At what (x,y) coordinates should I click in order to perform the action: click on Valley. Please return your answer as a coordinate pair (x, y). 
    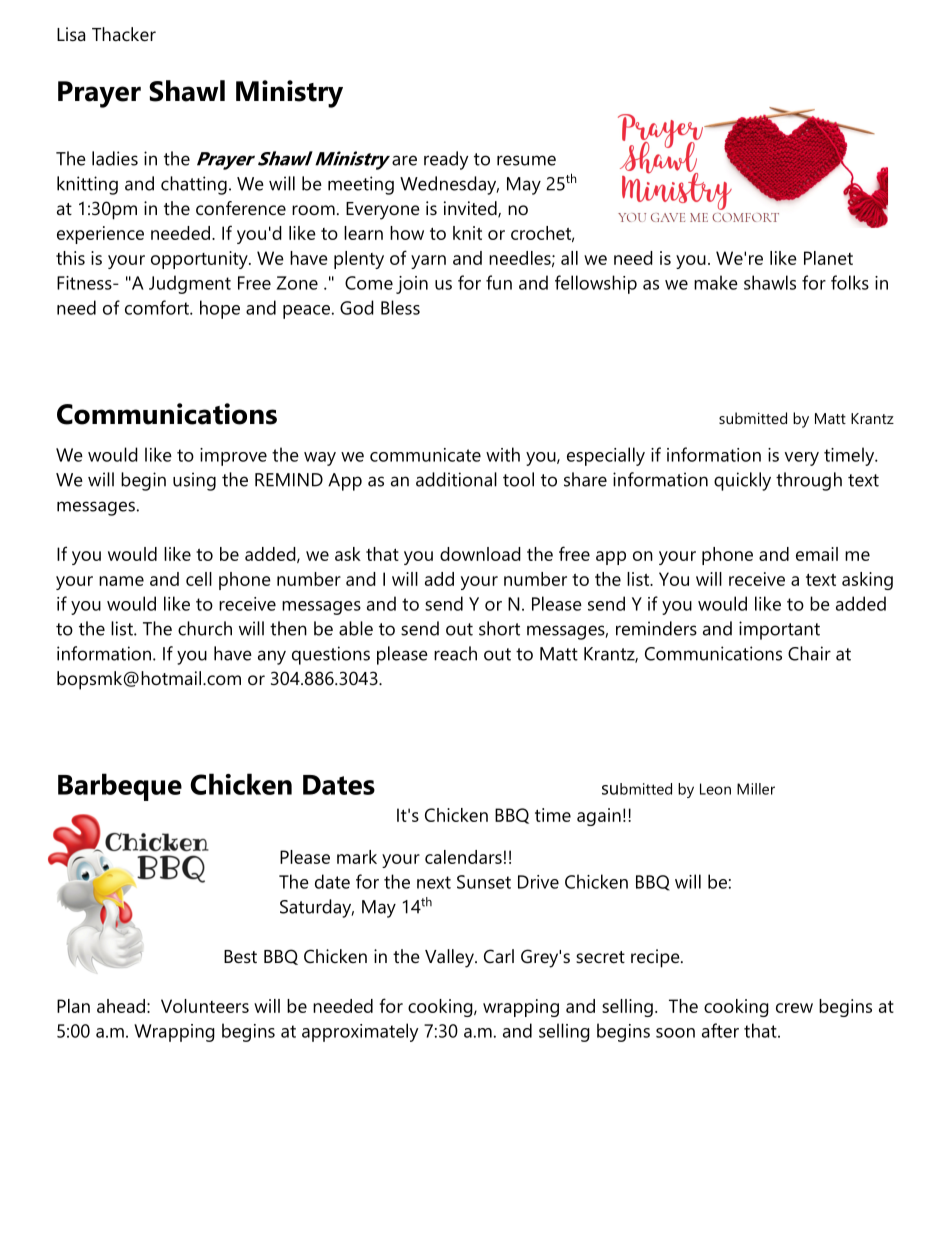
    Looking at the image, I should click on (450, 958).
